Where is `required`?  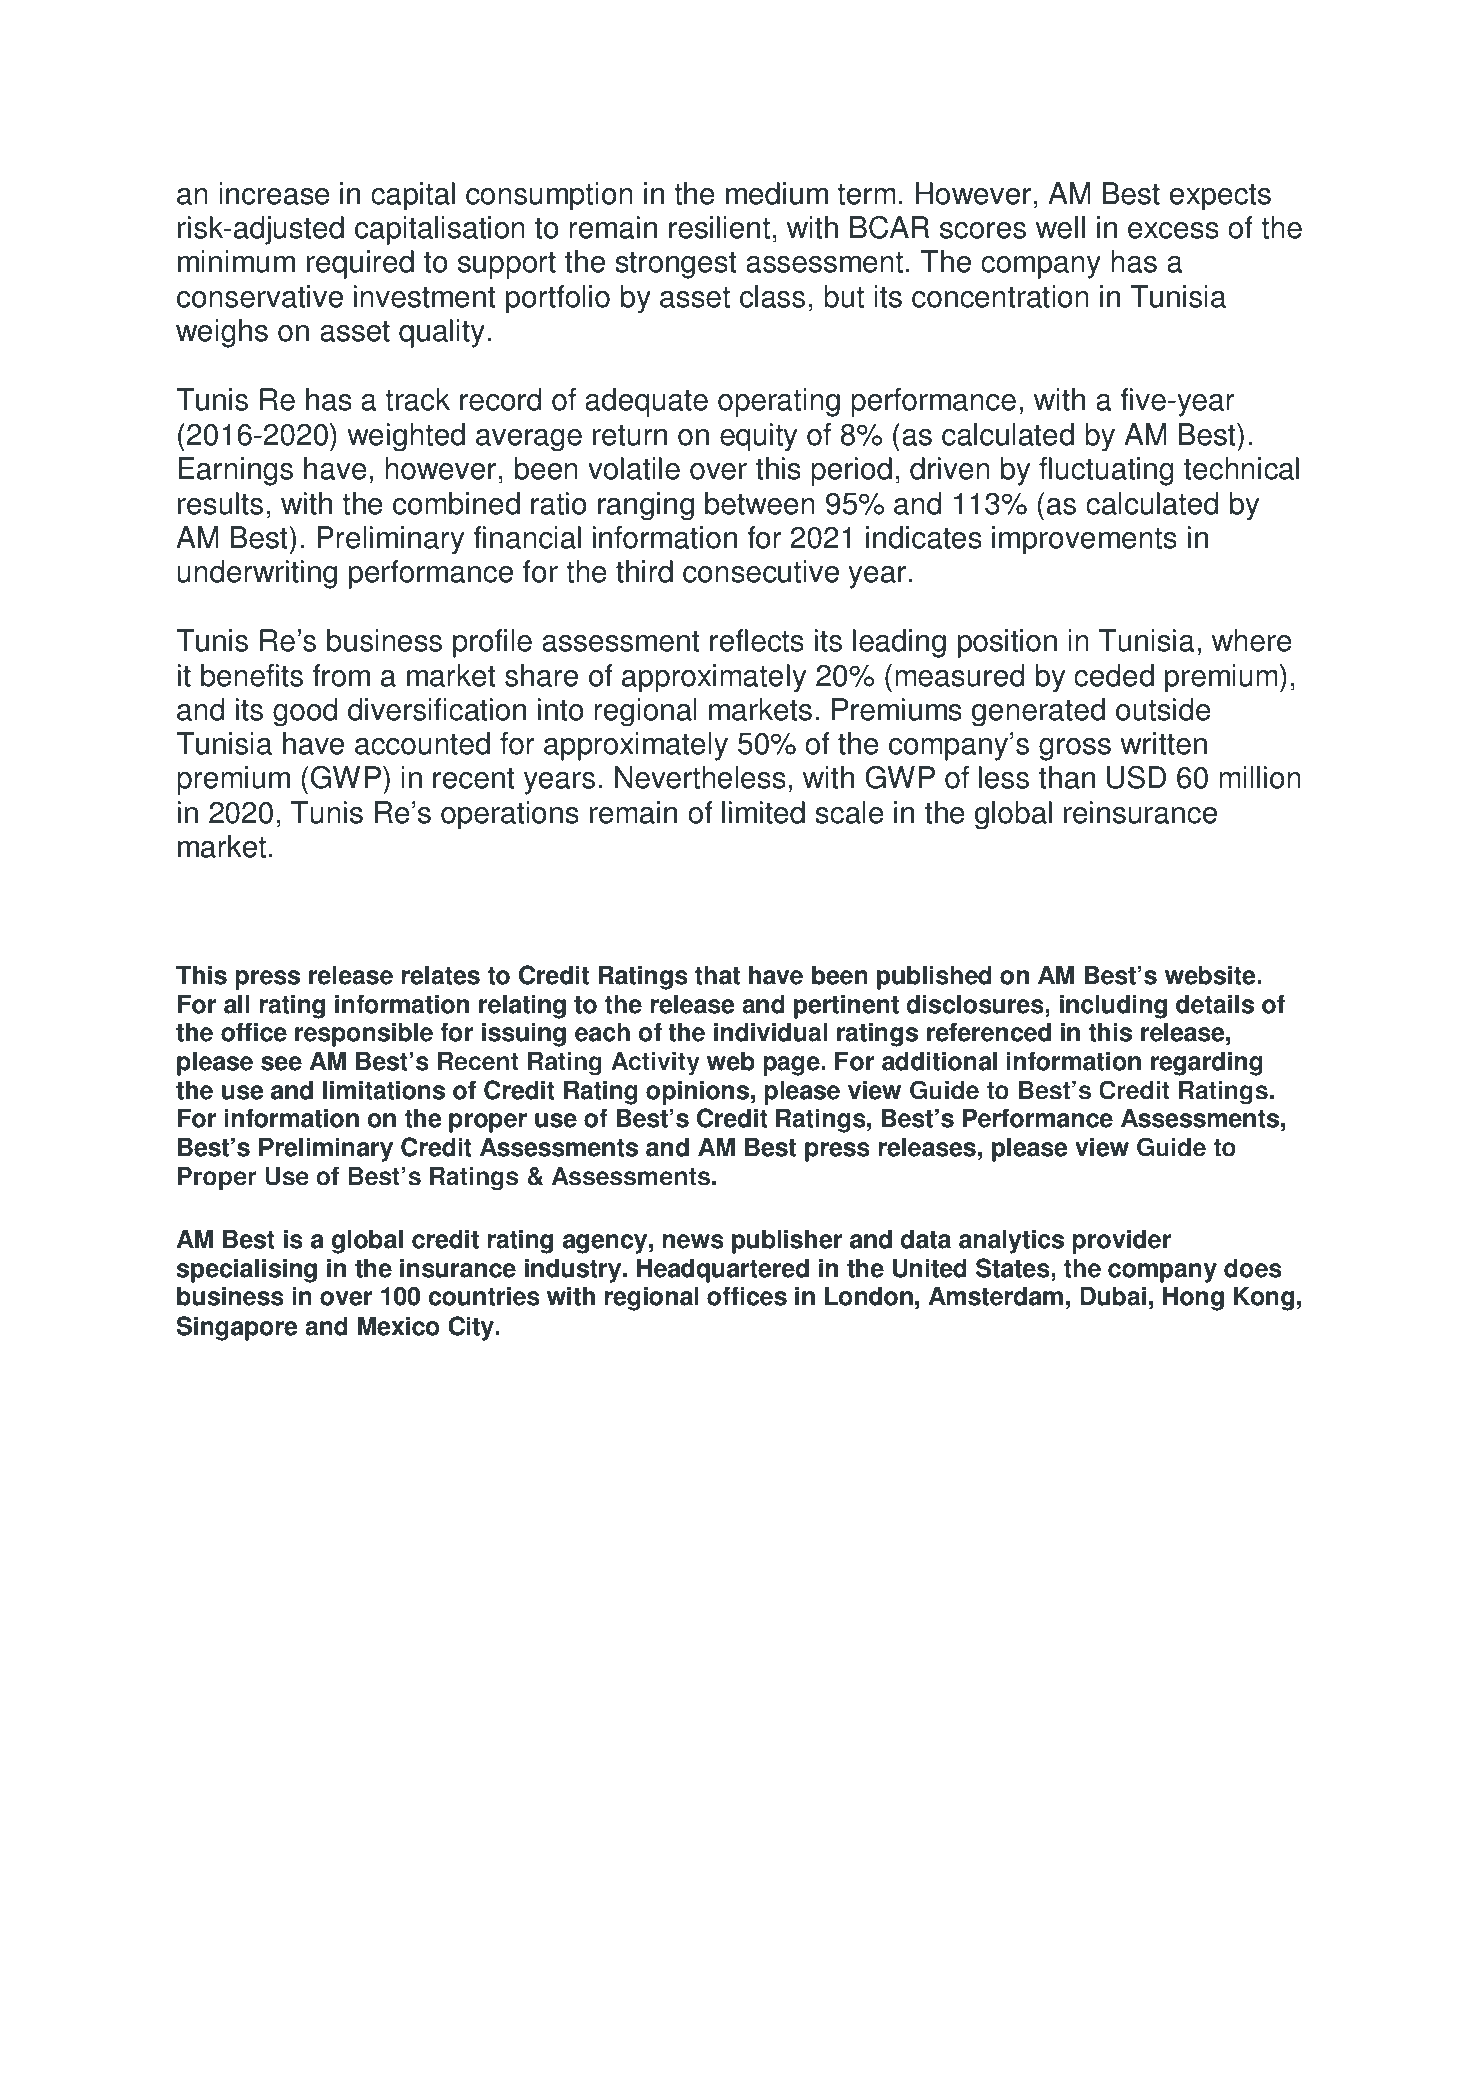 required is located at coordinates (360, 264).
